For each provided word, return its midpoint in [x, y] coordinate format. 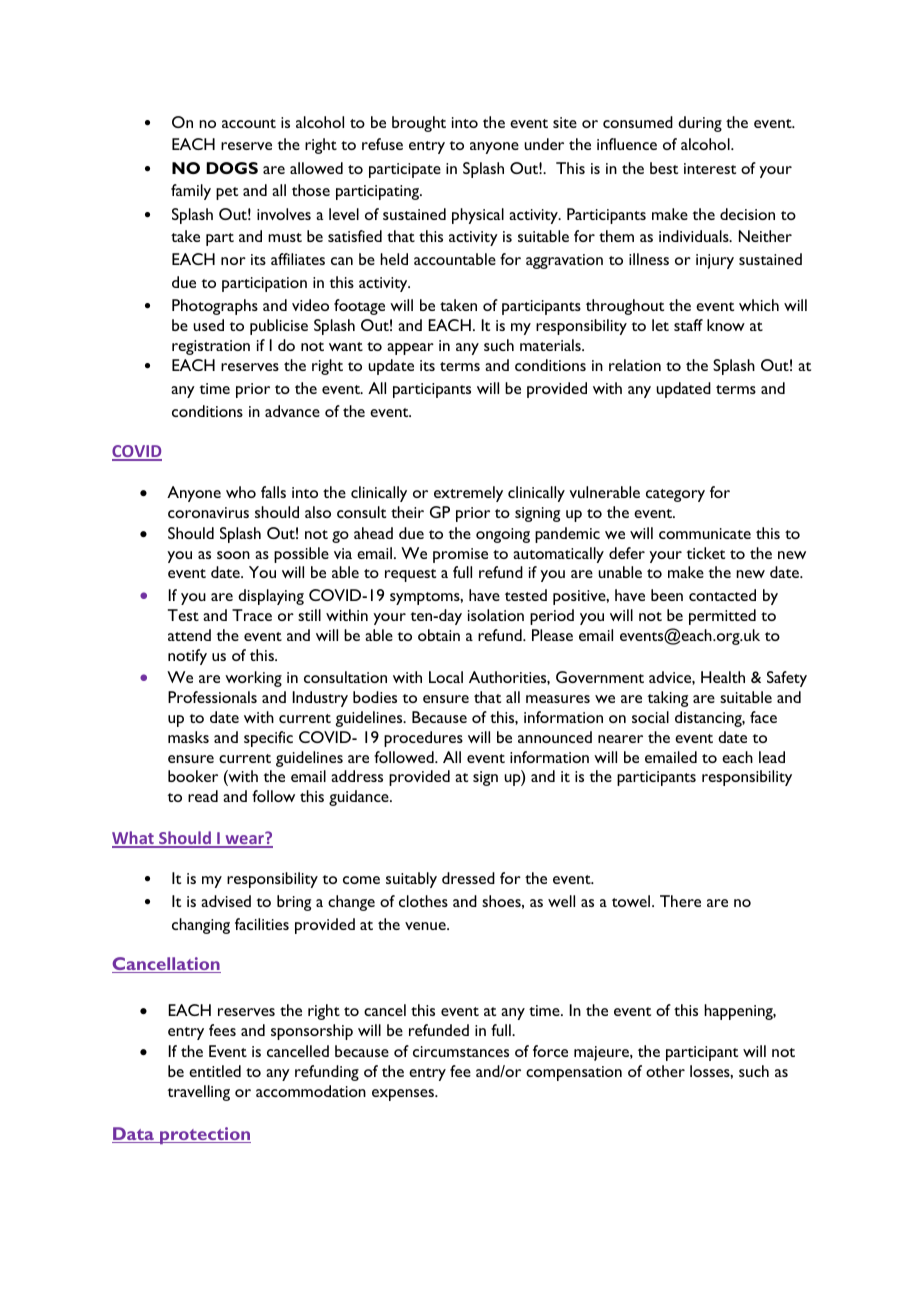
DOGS [232, 168]
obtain [439, 635]
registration [211, 347]
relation [635, 365]
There [680, 901]
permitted [722, 617]
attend [189, 635]
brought [419, 124]
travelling [198, 1093]
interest [710, 168]
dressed [468, 878]
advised [226, 901]
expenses [404, 1095]
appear [410, 349]
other [665, 1071]
